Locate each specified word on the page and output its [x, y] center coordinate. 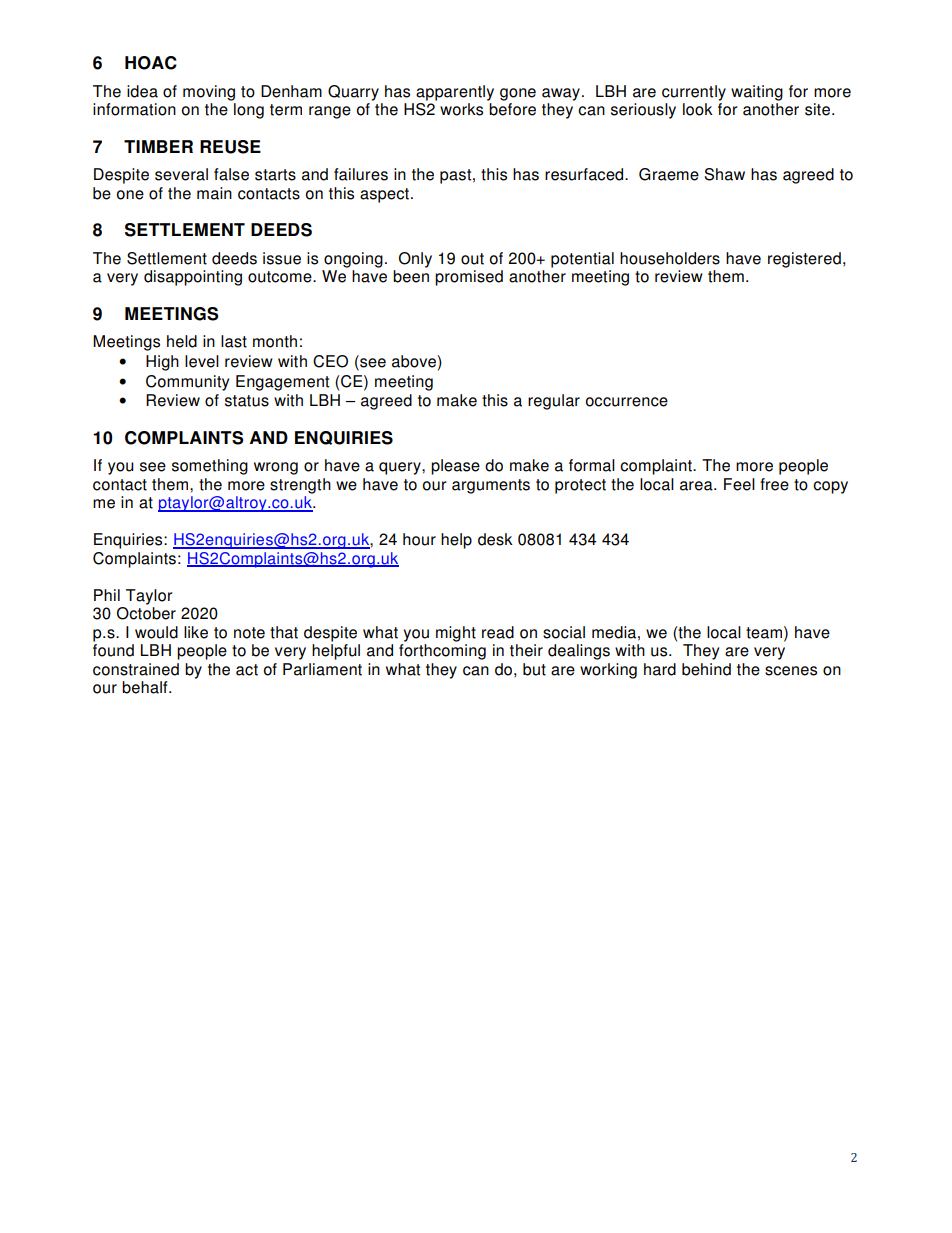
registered [804, 260]
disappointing [193, 278]
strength [300, 486]
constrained [136, 669]
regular [554, 402]
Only [415, 260]
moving [209, 93]
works [461, 109]
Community [187, 383]
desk [495, 539]
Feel [739, 484]
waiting [757, 93]
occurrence [627, 402]
